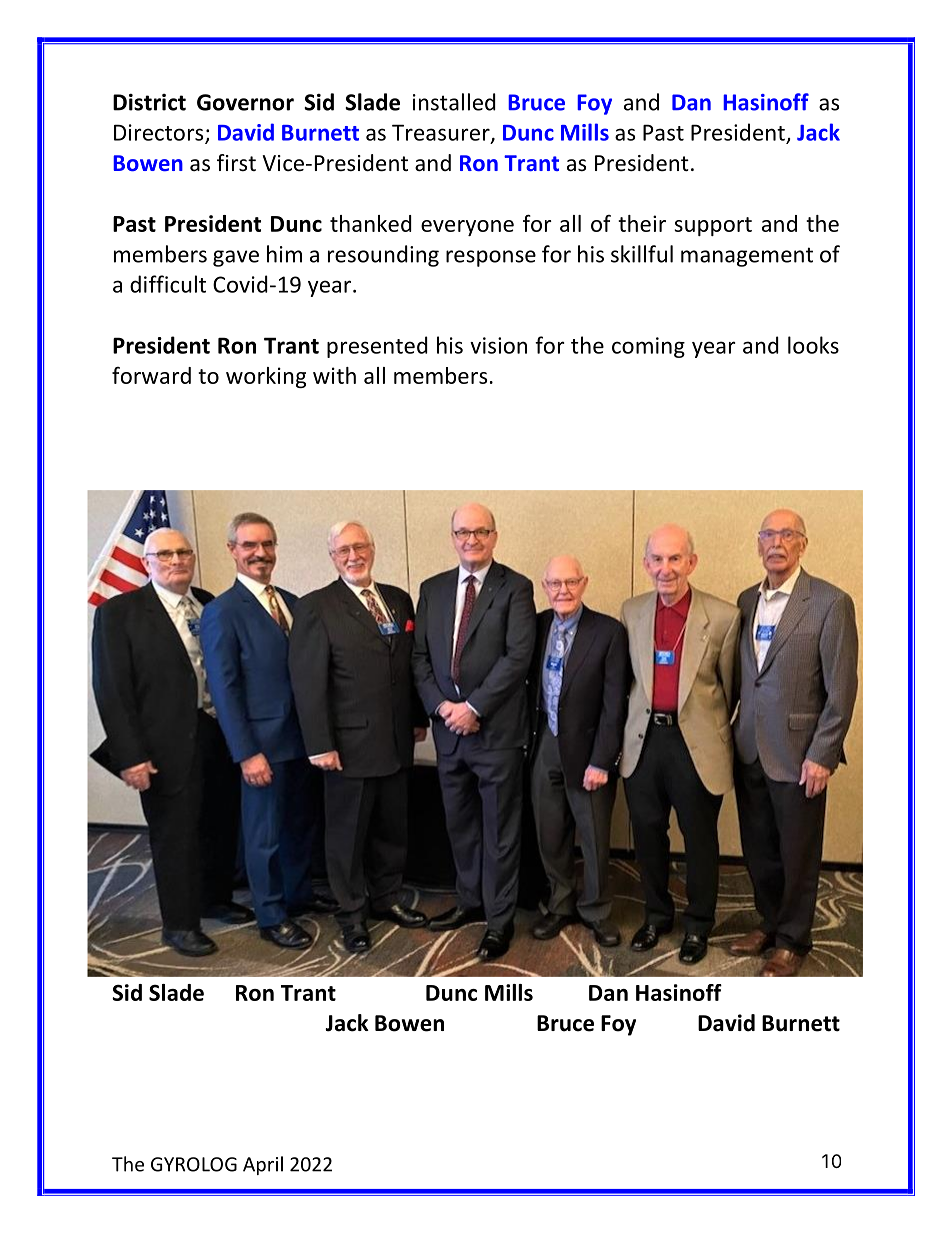 The width and height of the screenshot is (952, 1233). What do you see at coordinates (442, 133) in the screenshot?
I see `Treasurer` at bounding box center [442, 133].
